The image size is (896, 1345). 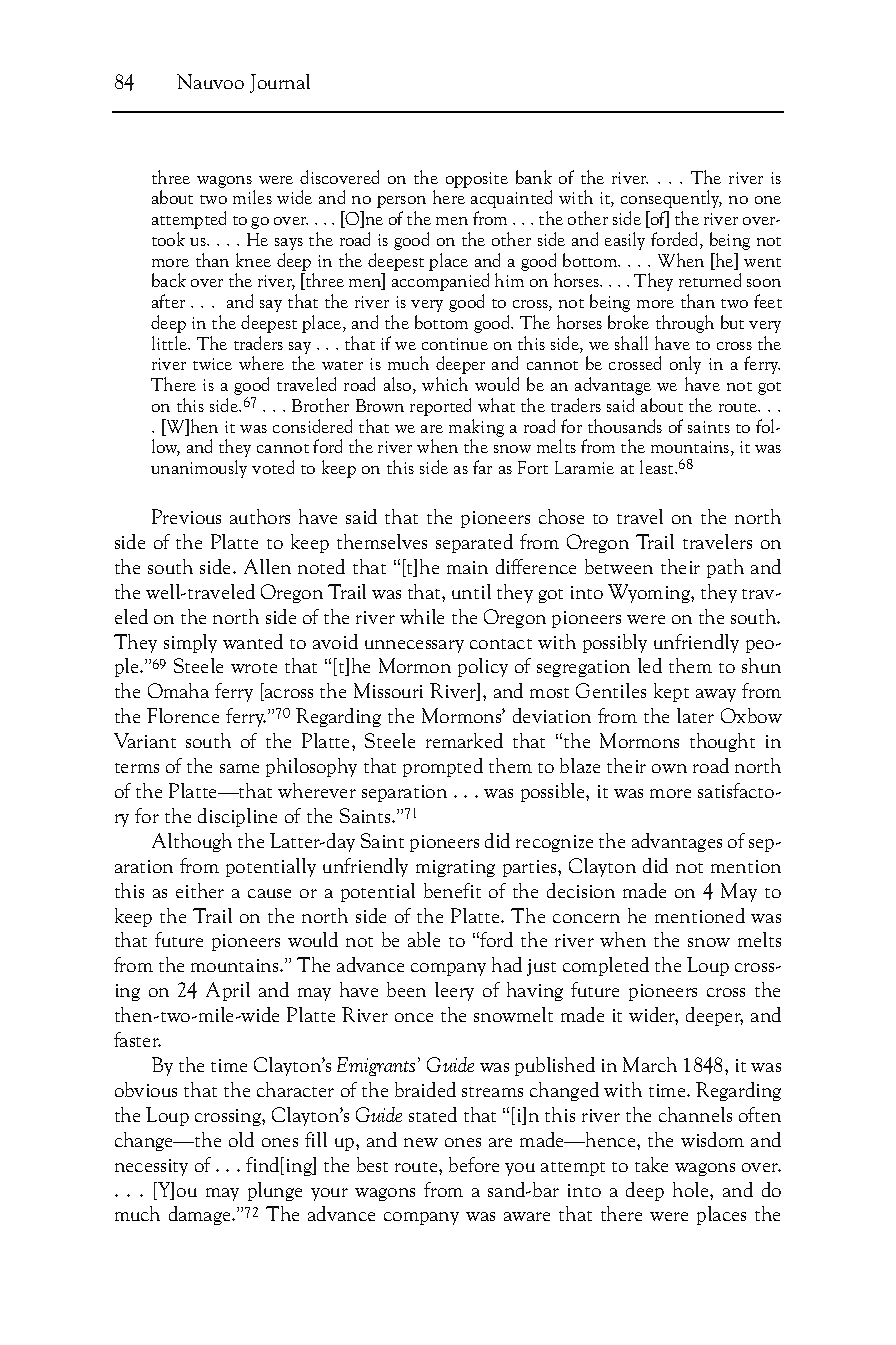 What do you see at coordinates (692, 1189) in the screenshot?
I see `hole` at bounding box center [692, 1189].
